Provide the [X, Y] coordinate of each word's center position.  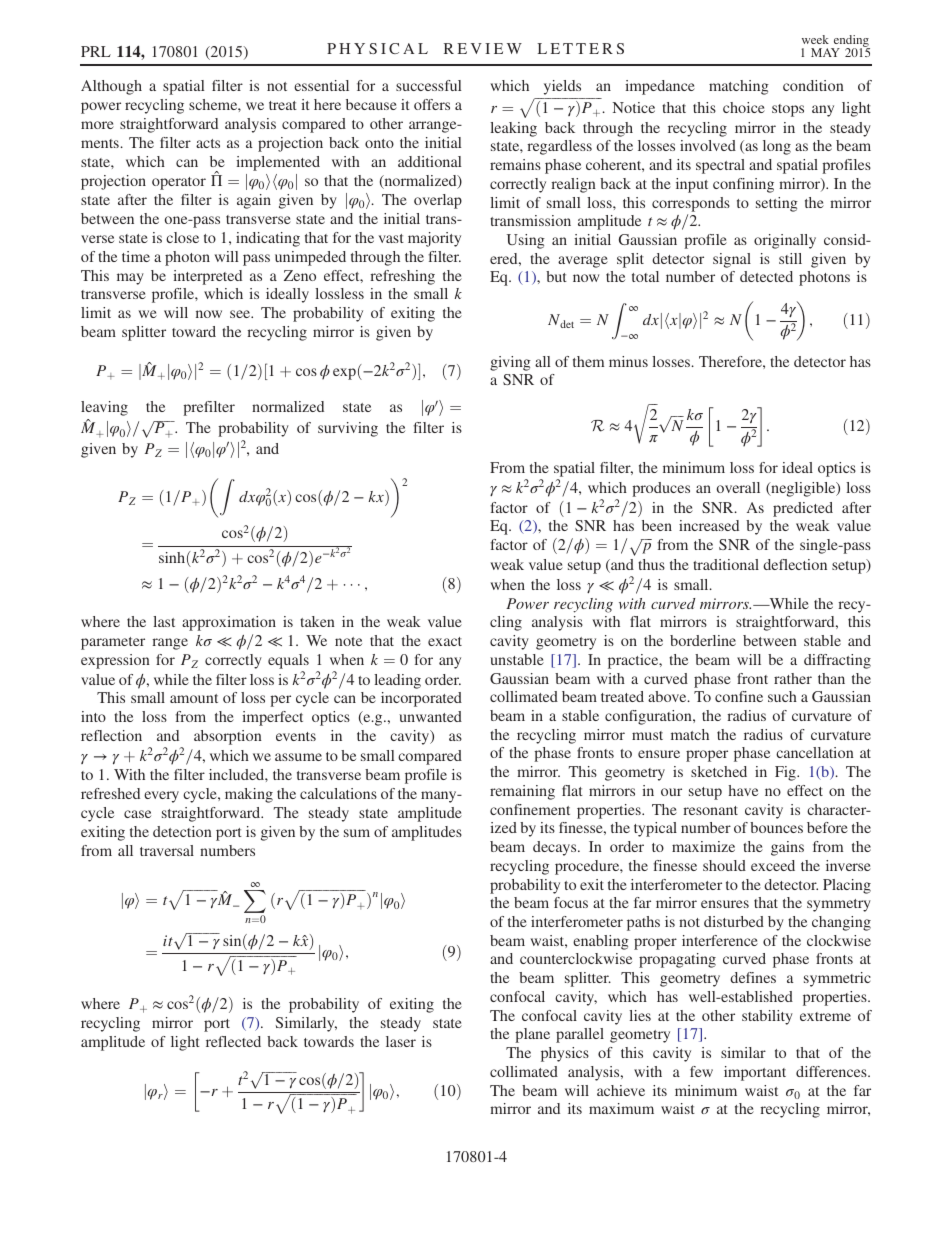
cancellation [815, 752]
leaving [104, 408]
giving [510, 363]
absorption [228, 737]
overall [738, 487]
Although [111, 87]
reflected [233, 1041]
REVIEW [483, 48]
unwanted [430, 716]
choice [744, 107]
